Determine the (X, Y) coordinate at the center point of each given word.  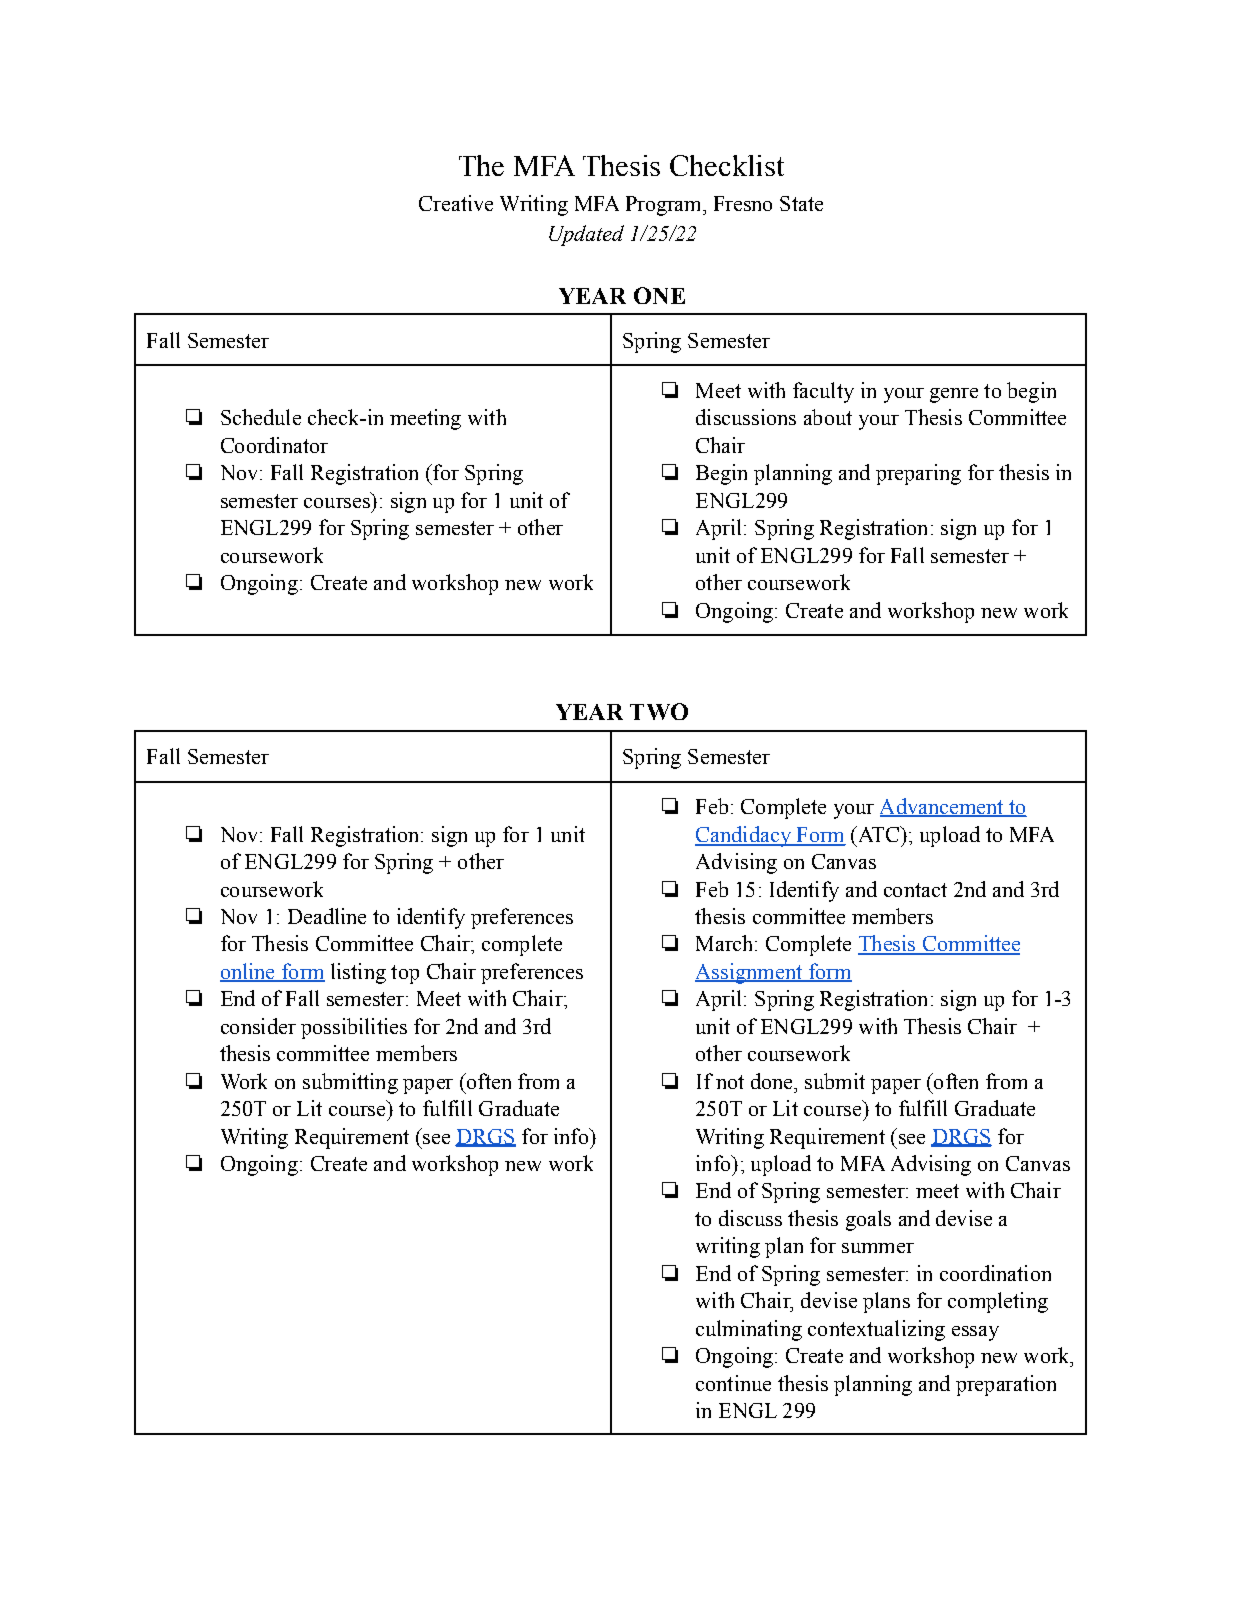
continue (733, 1383)
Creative (456, 203)
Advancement (943, 807)
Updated (586, 235)
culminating (749, 1330)
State (801, 203)
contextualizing (876, 1330)
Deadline (327, 916)
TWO (659, 711)
